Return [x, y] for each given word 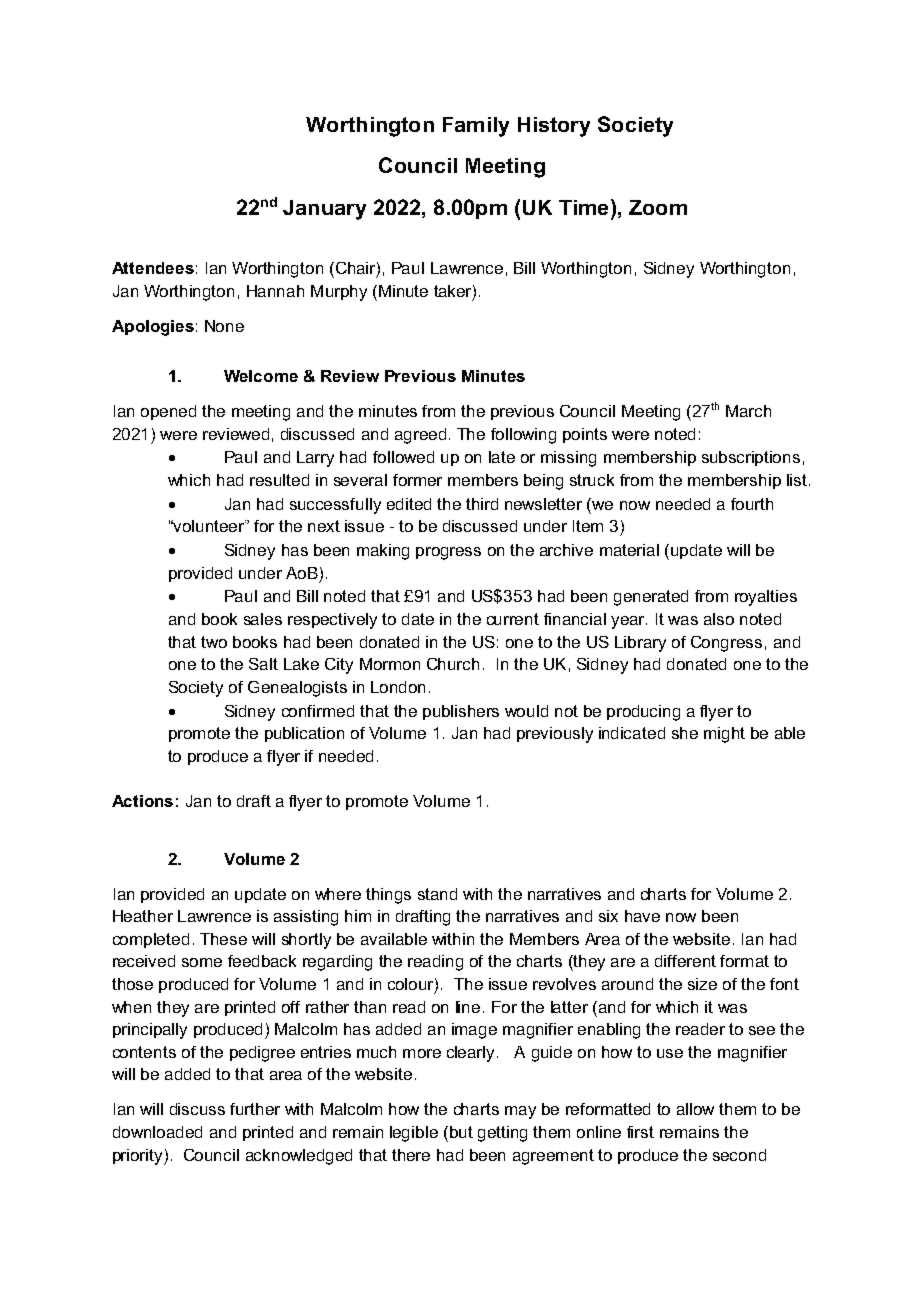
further [255, 1109]
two [214, 642]
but [461, 1132]
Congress [726, 644]
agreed [420, 436]
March [748, 411]
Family [476, 127]
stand [437, 894]
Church [453, 664]
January [324, 210]
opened [168, 412]
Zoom [658, 207]
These [223, 939]
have [642, 916]
